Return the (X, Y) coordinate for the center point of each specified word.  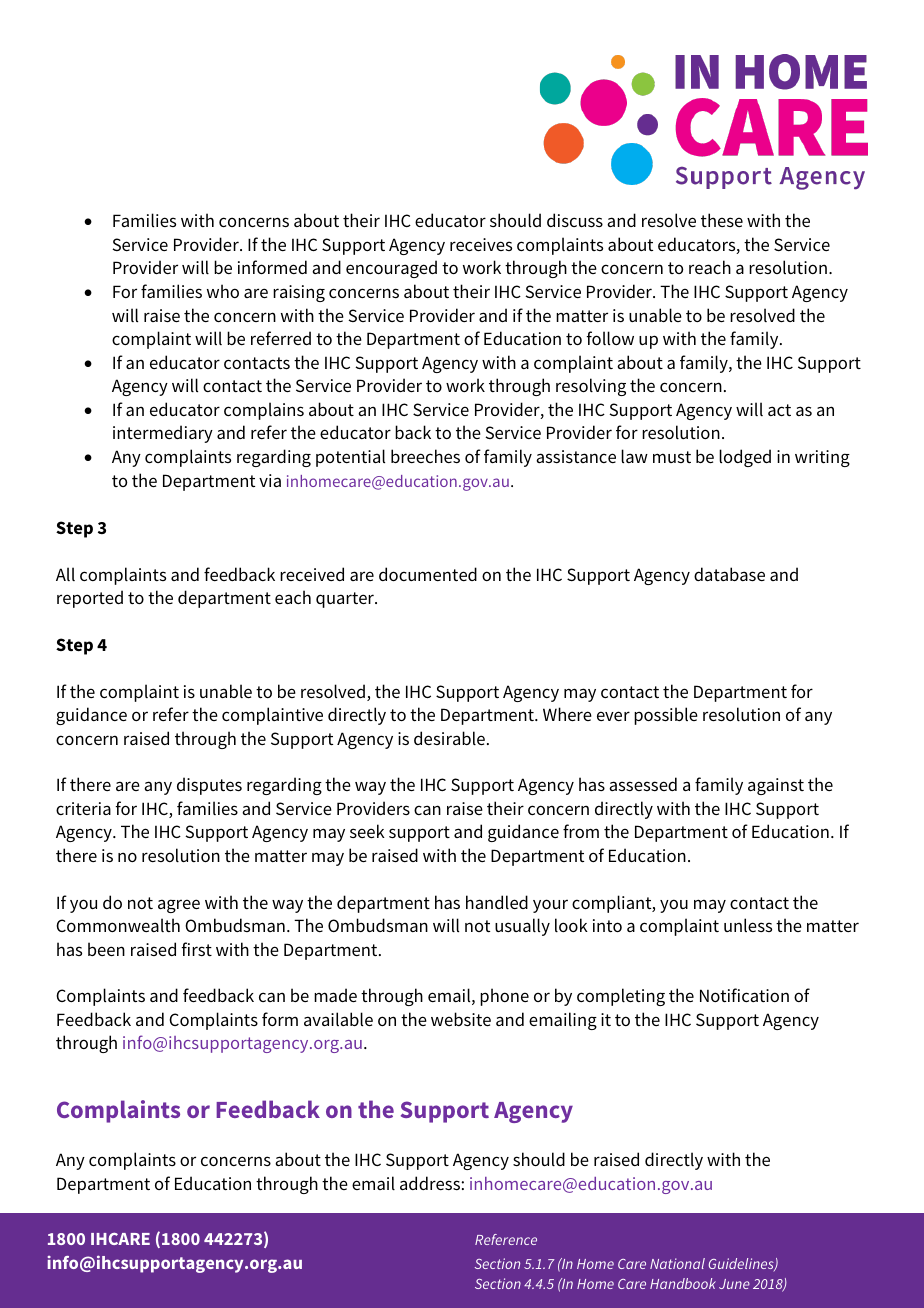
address (430, 1183)
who (223, 291)
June (734, 1284)
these (722, 220)
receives (481, 244)
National (677, 1263)
